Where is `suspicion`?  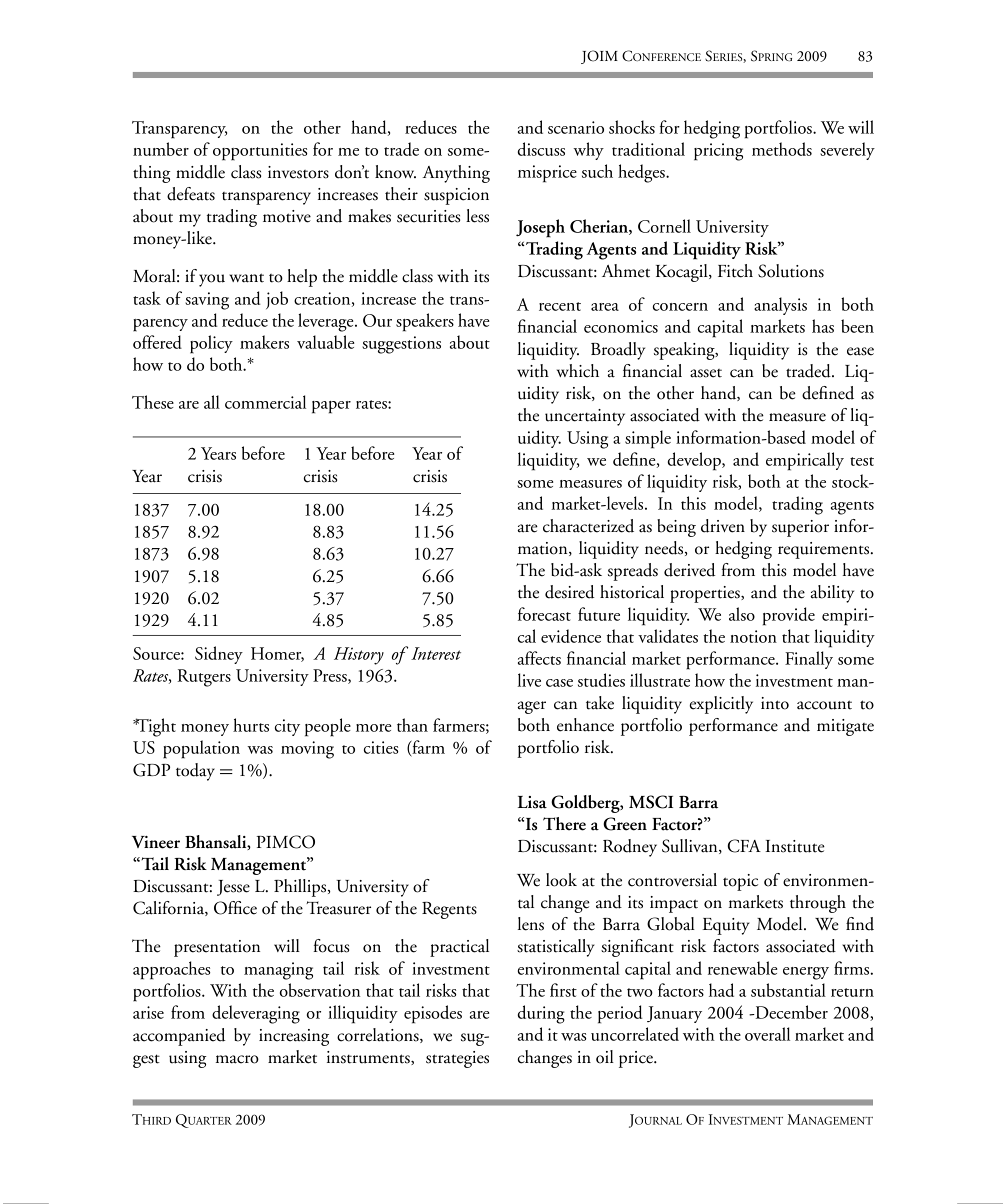
suspicion is located at coordinates (456, 196).
